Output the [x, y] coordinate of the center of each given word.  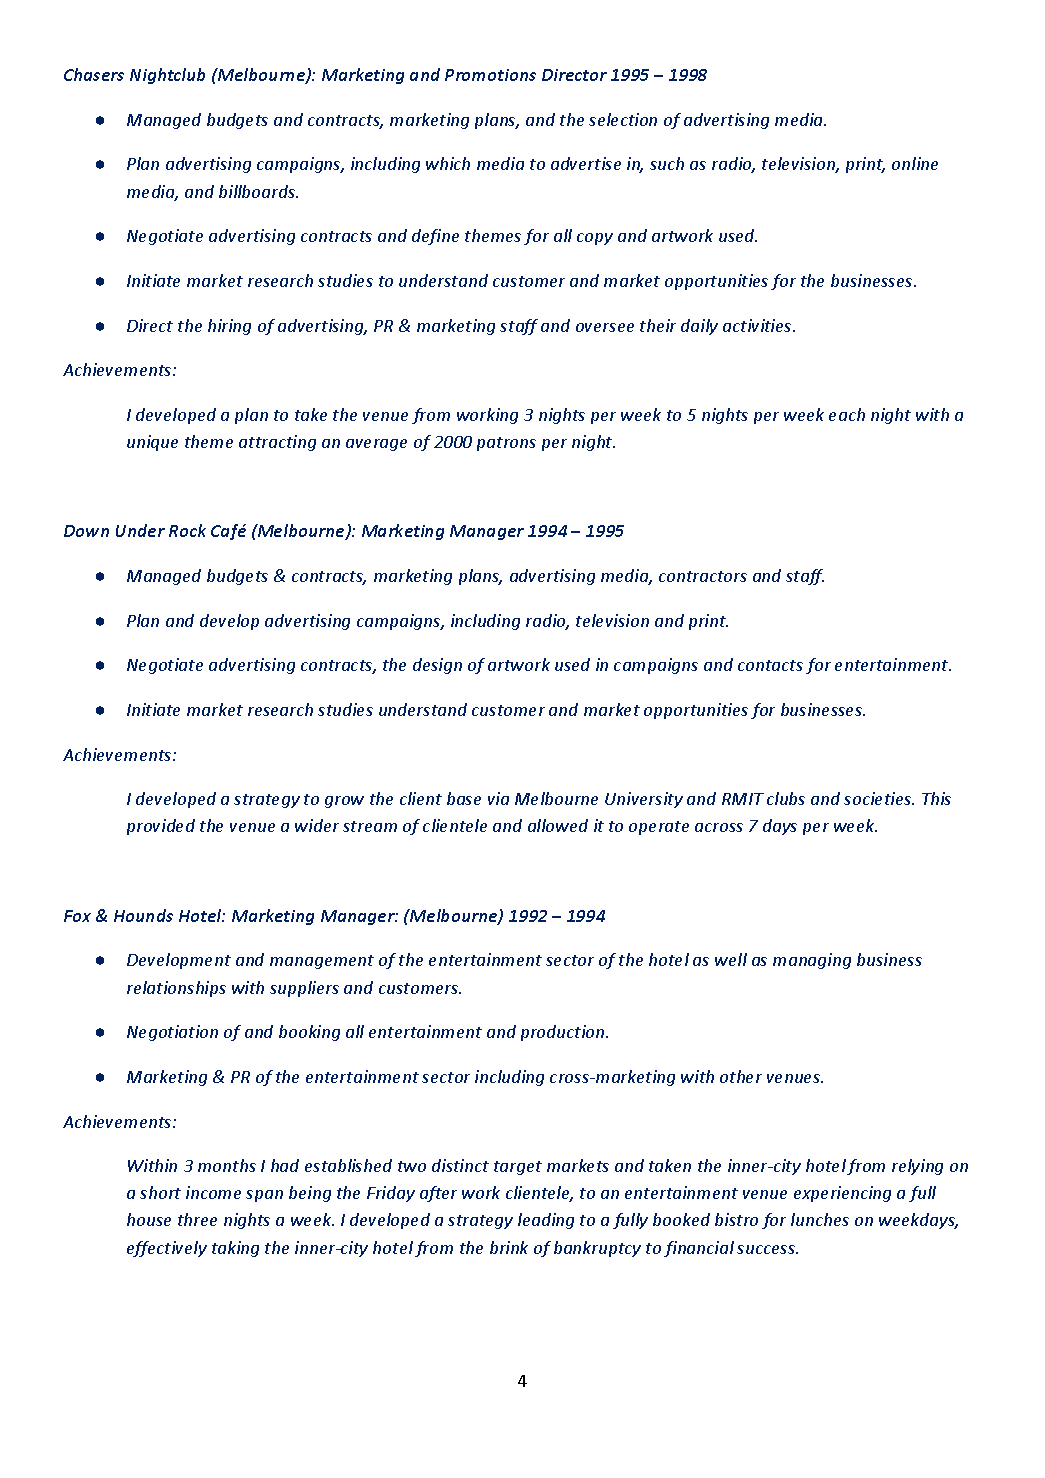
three [197, 1219]
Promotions [490, 75]
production [564, 1033]
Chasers [94, 74]
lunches [820, 1219]
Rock [187, 530]
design [437, 666]
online [915, 163]
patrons [506, 444]
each [847, 414]
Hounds [143, 915]
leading [546, 1221]
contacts [770, 665]
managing [812, 961]
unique [152, 443]
